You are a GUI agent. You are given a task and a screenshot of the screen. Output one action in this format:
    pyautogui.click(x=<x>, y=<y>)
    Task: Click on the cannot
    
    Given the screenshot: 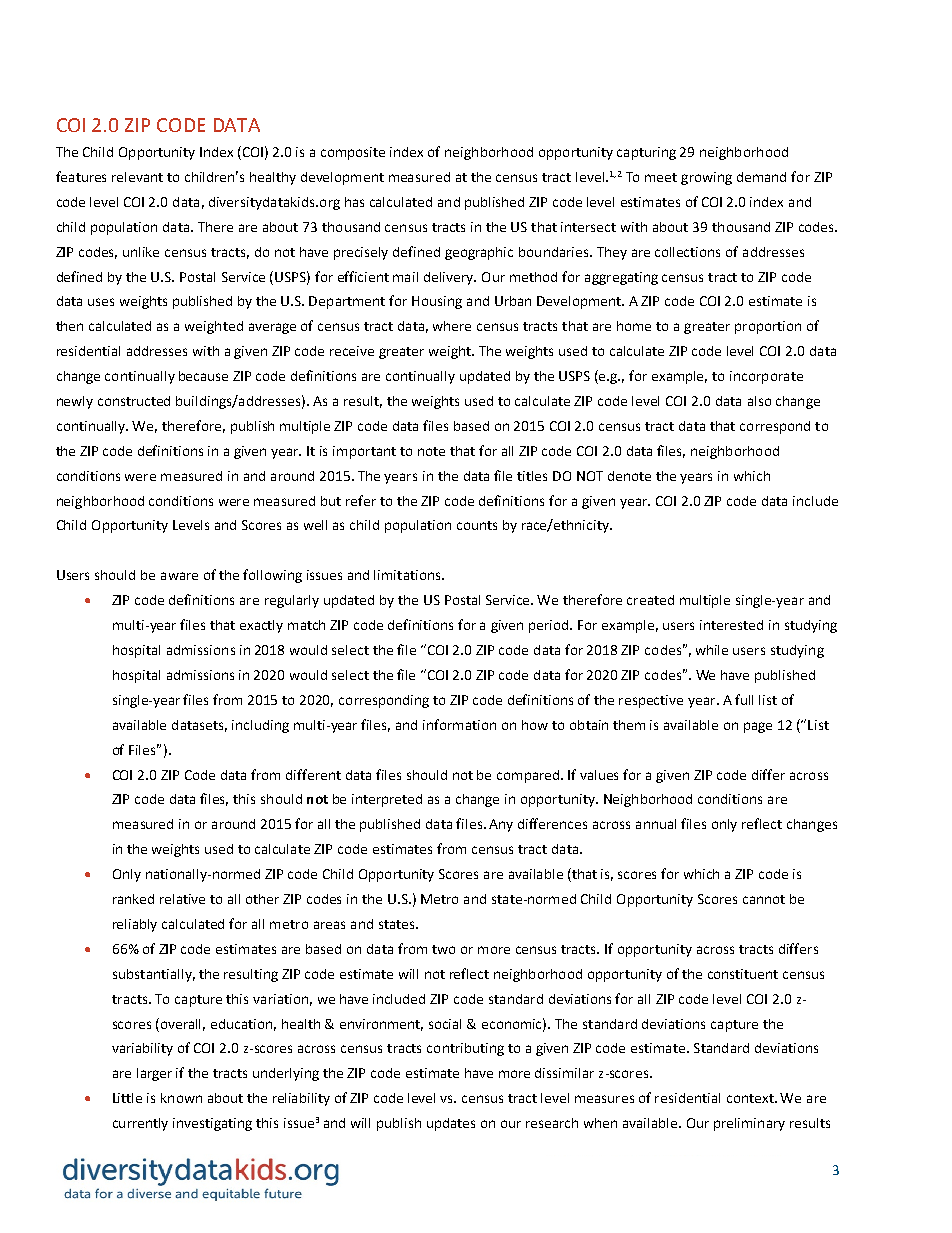 What is the action you would take?
    pyautogui.click(x=764, y=899)
